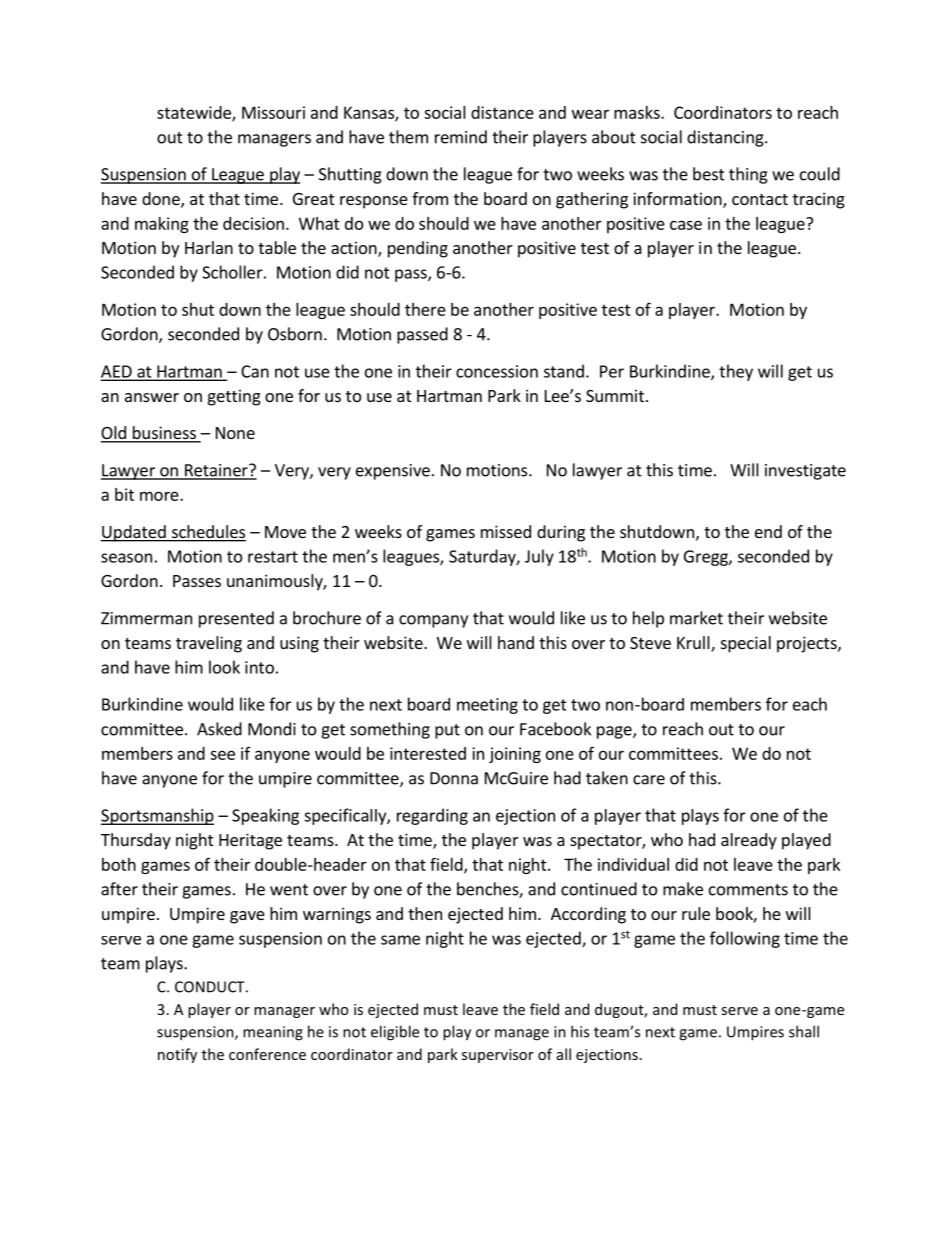 Image resolution: width=952 pixels, height=1233 pixels. What do you see at coordinates (195, 113) in the screenshot?
I see `statewide` at bounding box center [195, 113].
